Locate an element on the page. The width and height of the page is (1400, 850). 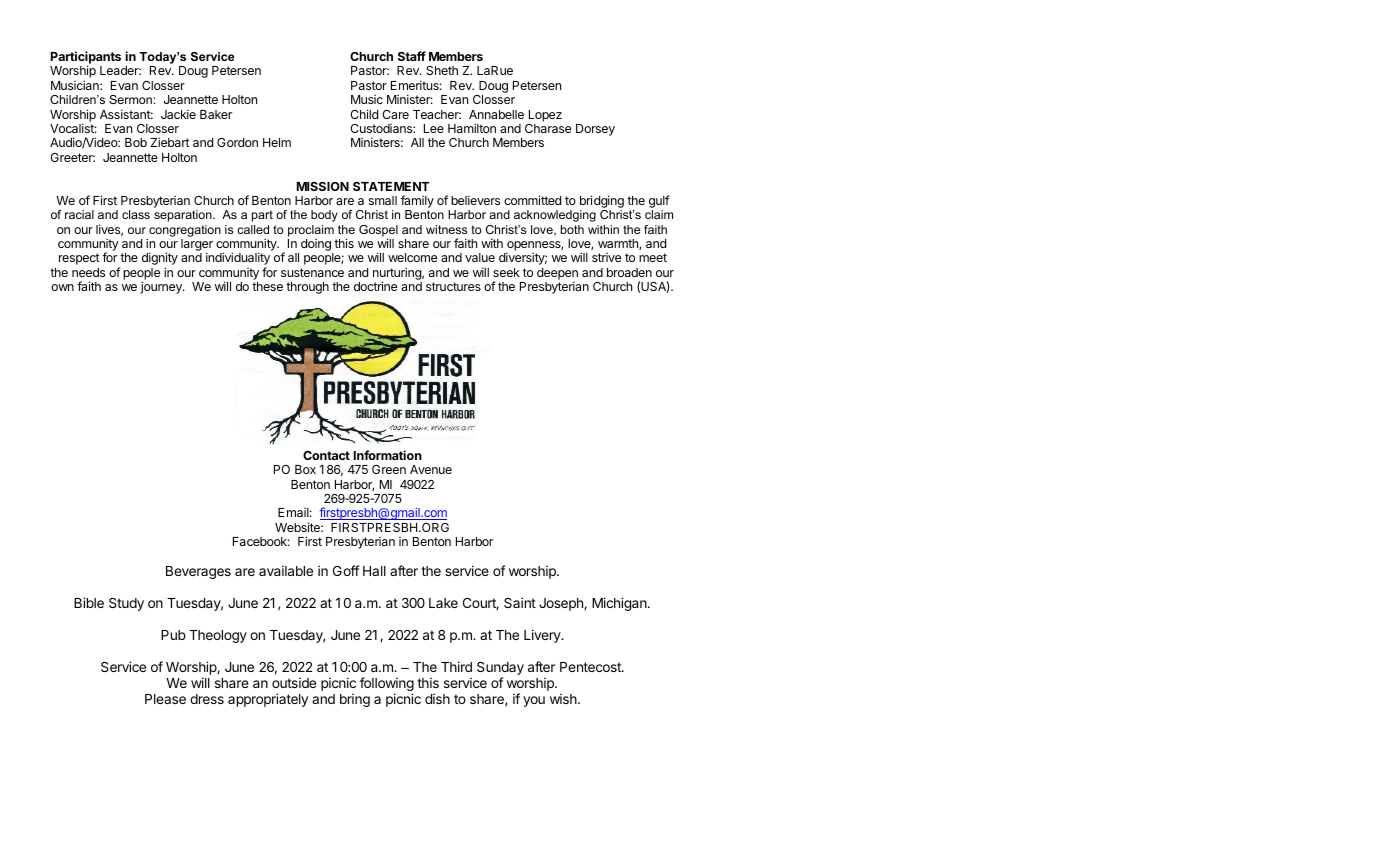
Green is located at coordinates (389, 469).
